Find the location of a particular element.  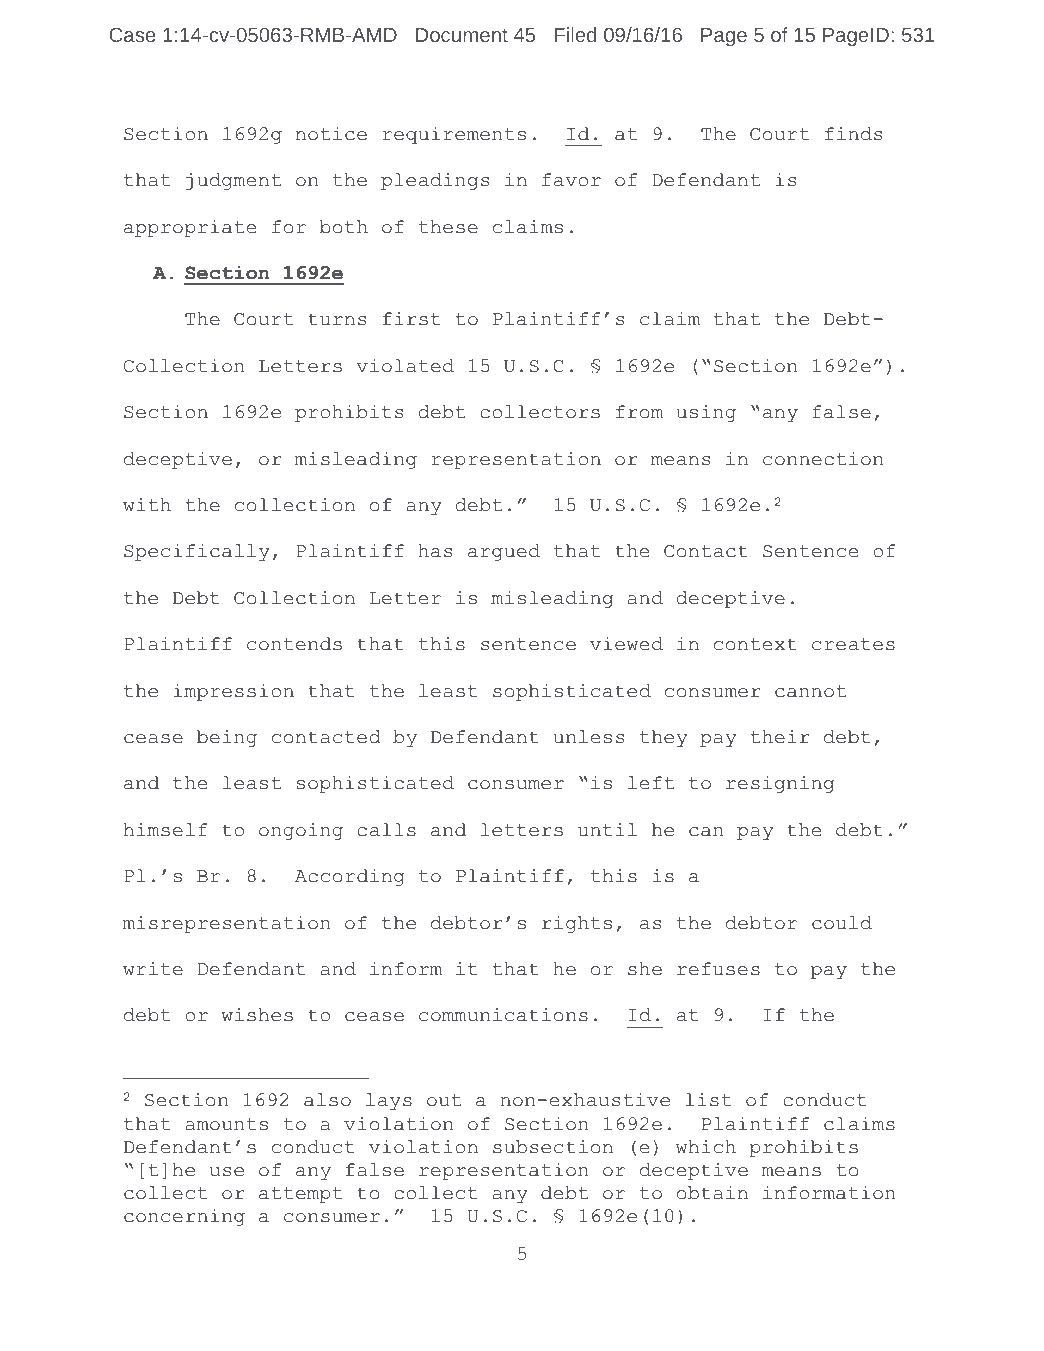

could is located at coordinates (842, 923).
